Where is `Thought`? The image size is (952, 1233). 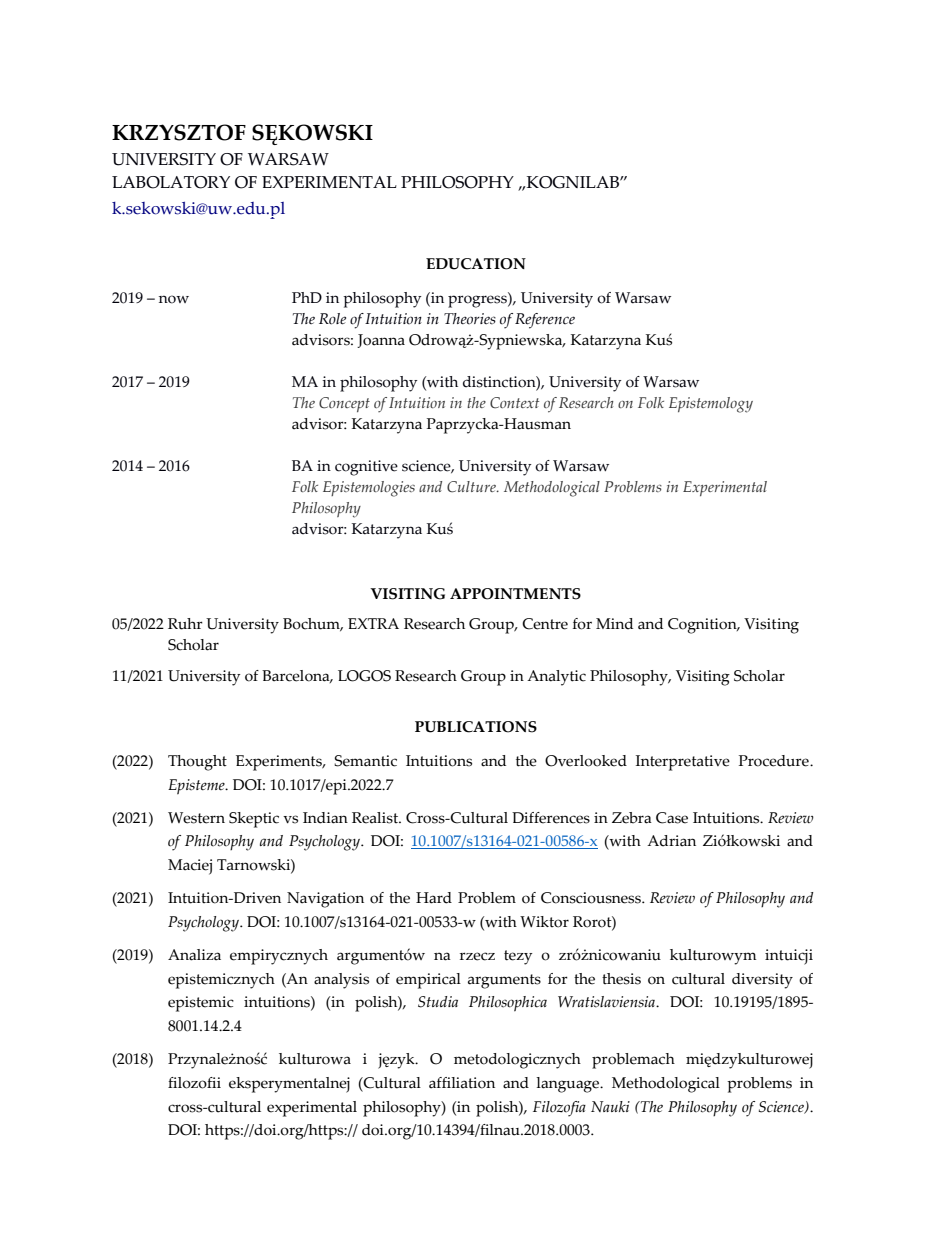 Thought is located at coordinates (197, 763).
